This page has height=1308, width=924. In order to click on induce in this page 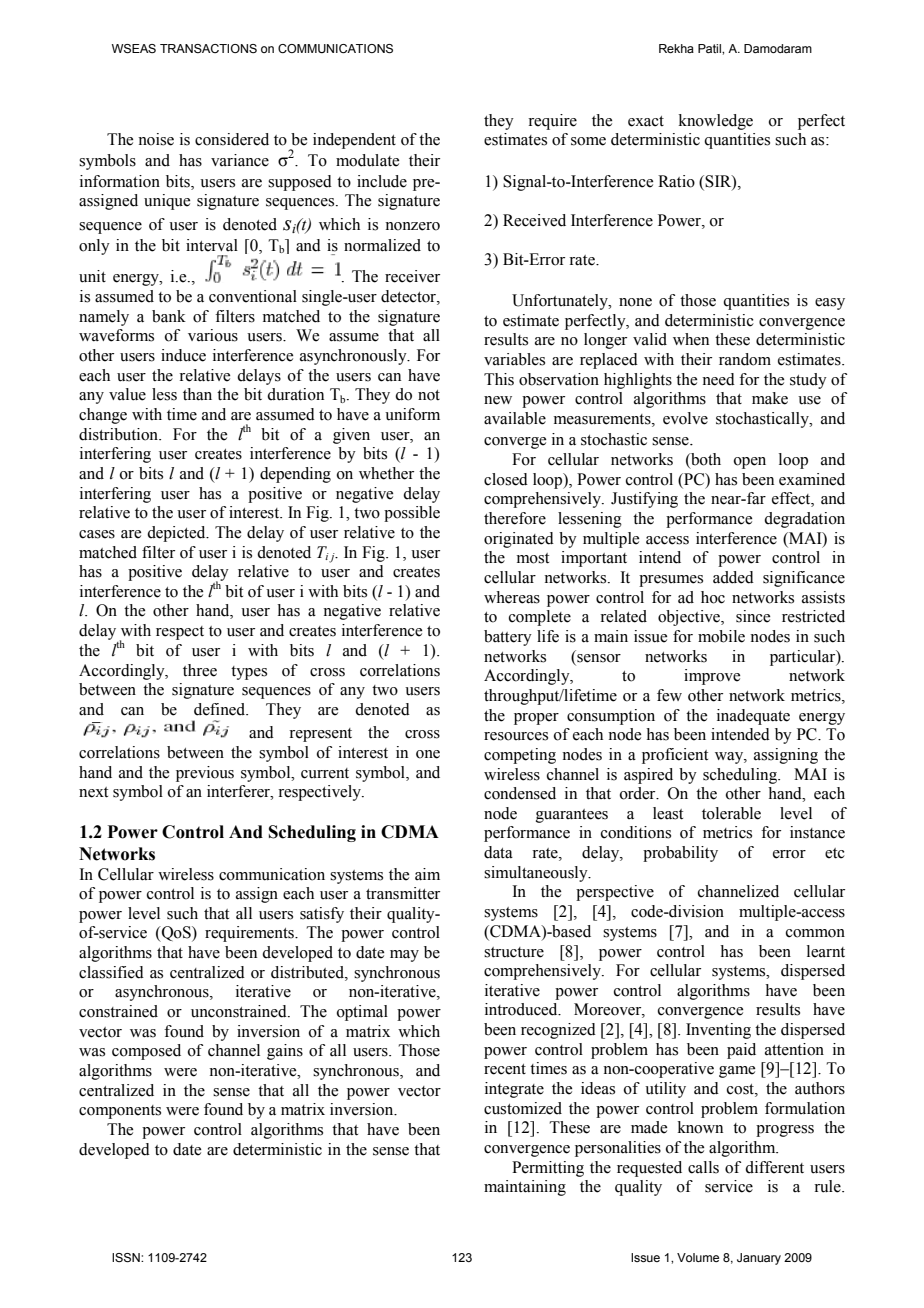, I will do `click(183, 355)`.
